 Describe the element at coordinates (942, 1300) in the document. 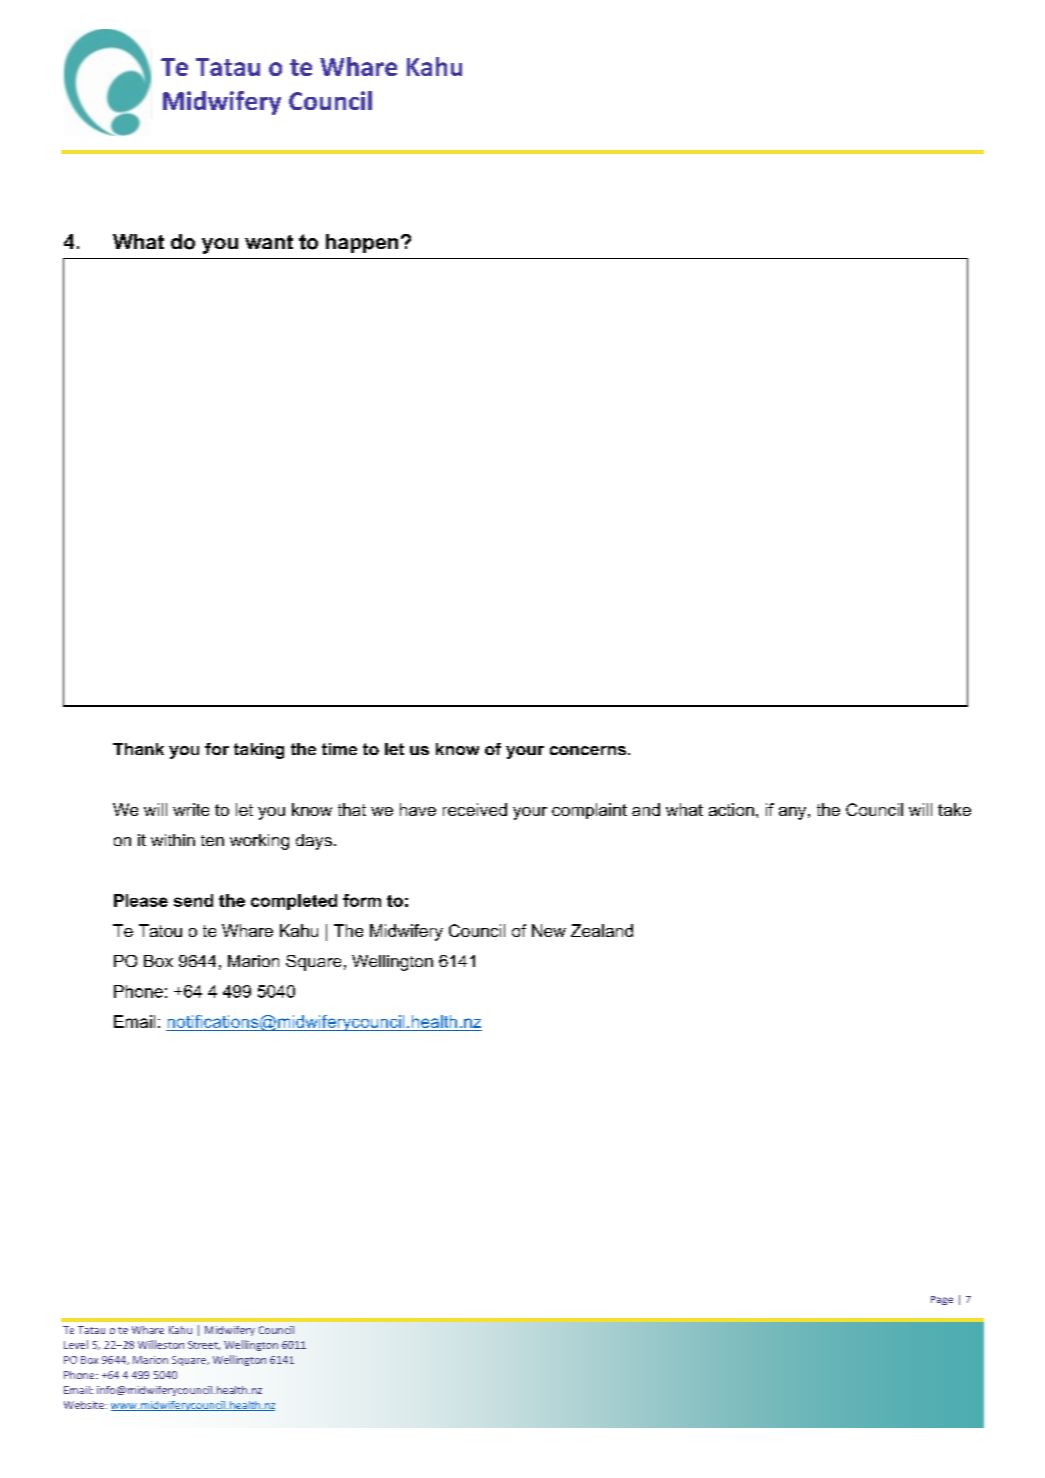

I see `Page` at that location.
